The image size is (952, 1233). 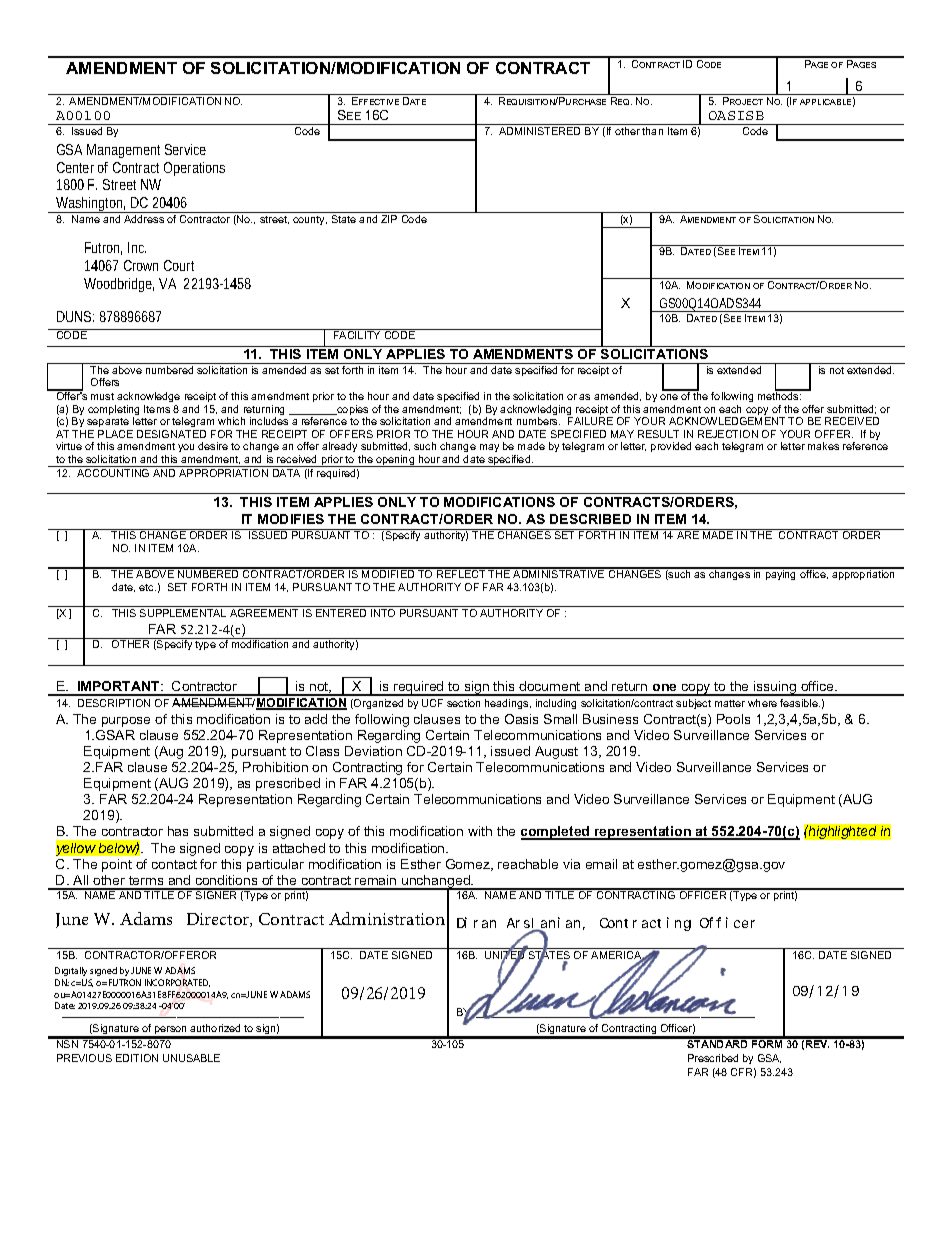 I want to click on Pools, so click(x=733, y=719).
